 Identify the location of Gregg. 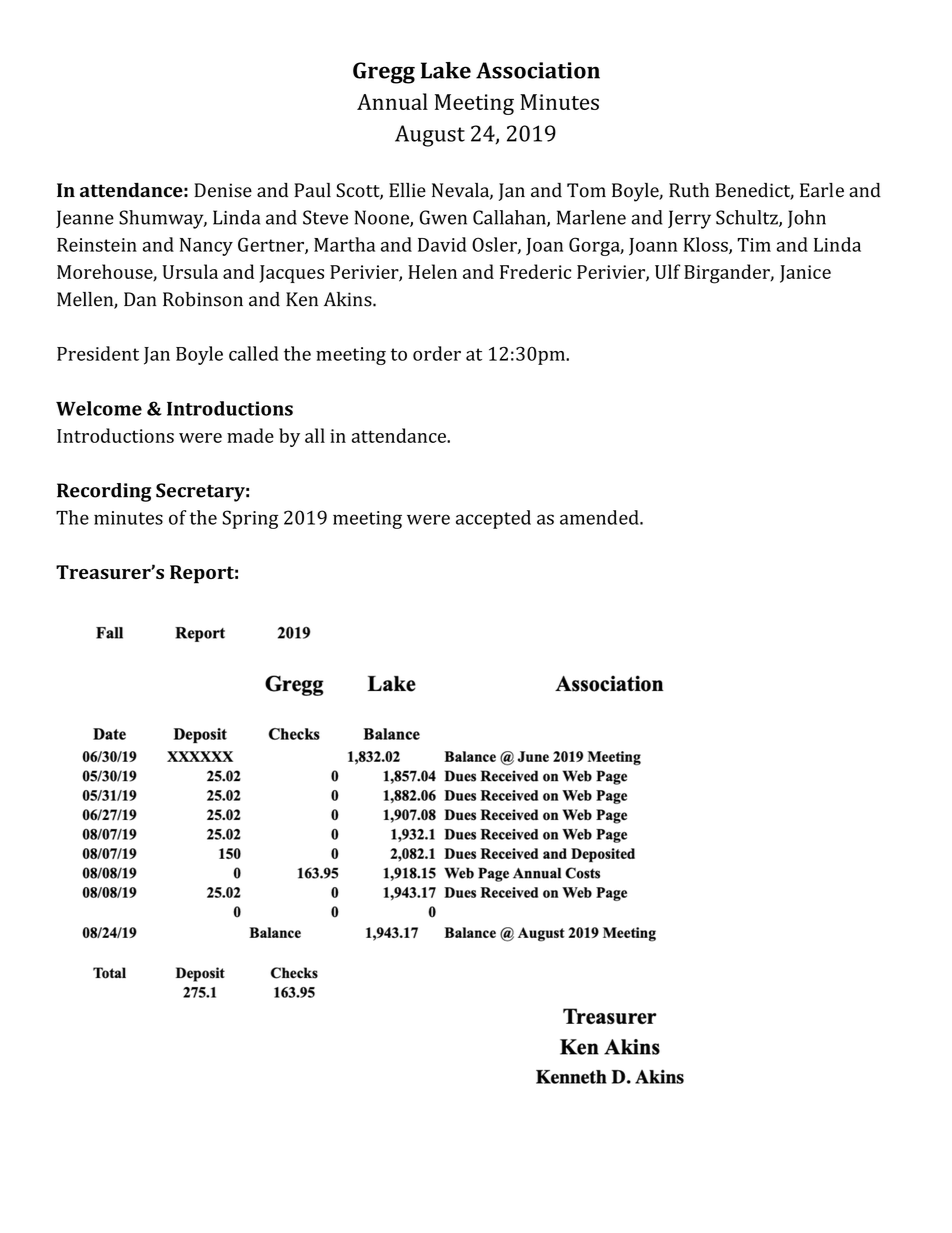
(384, 73).
